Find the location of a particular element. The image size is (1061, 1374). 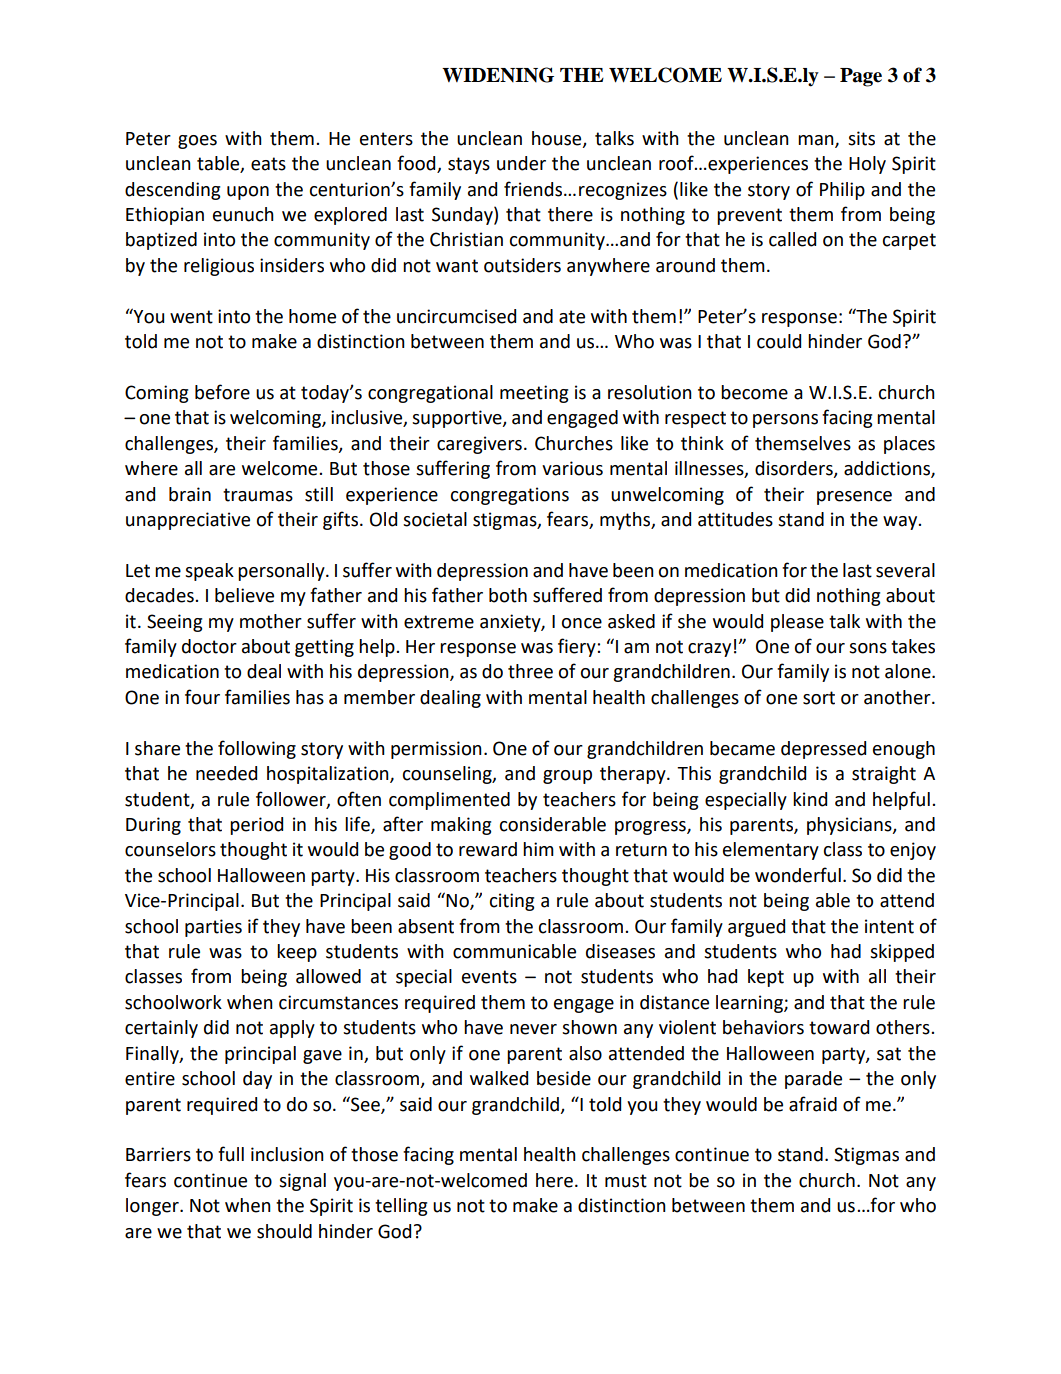

parties is located at coordinates (213, 928).
